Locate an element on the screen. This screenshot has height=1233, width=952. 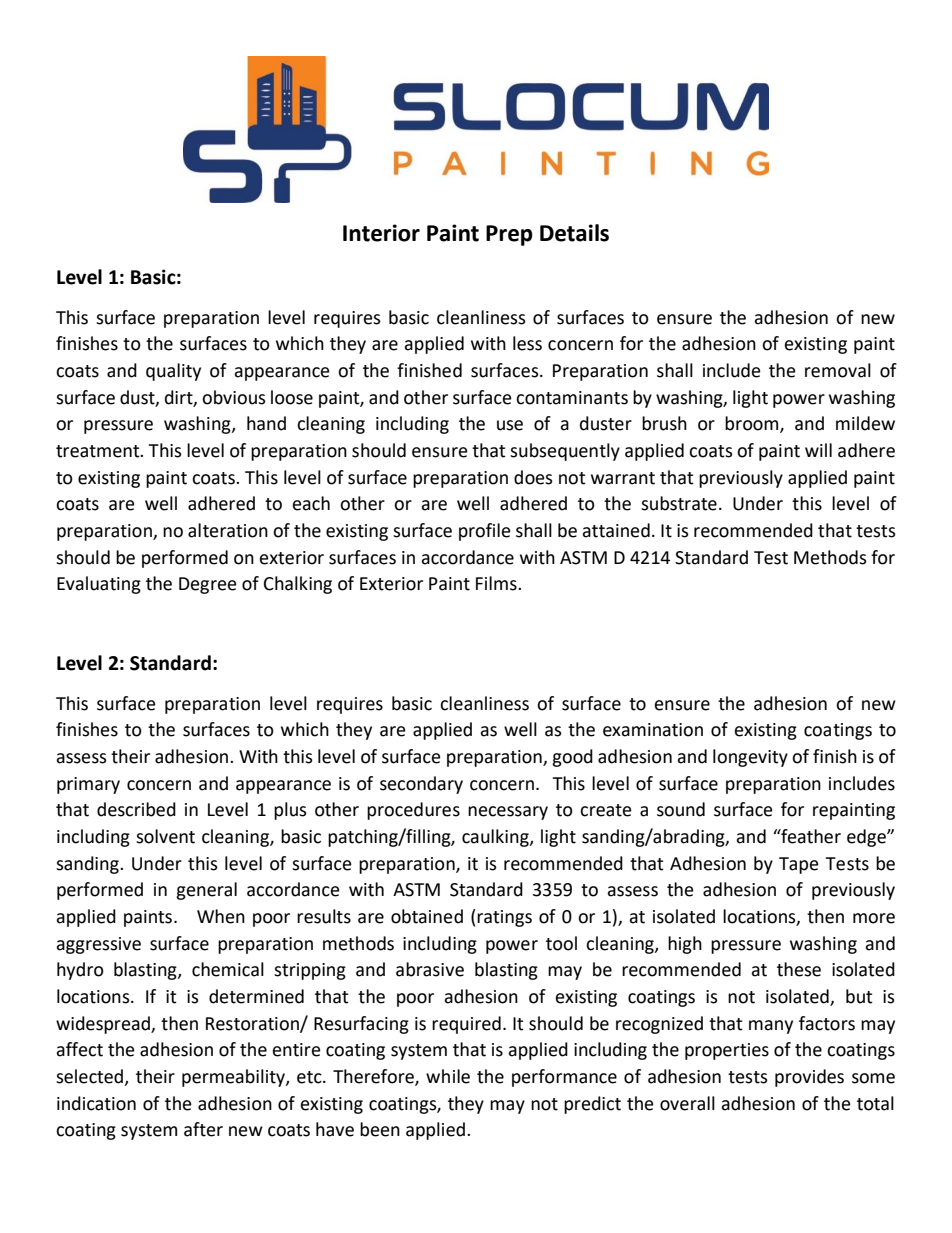
will is located at coordinates (818, 450).
